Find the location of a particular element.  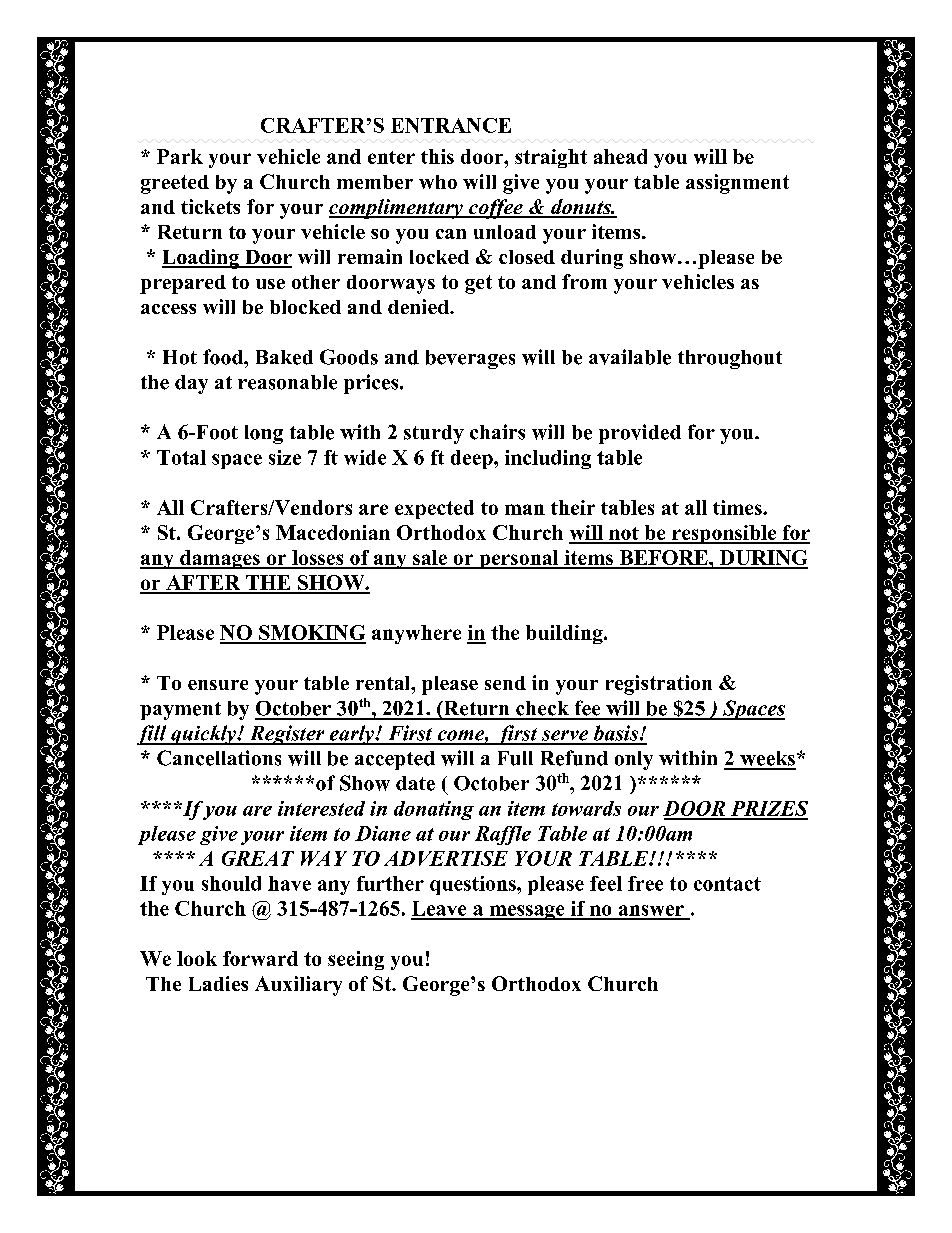

send is located at coordinates (505, 683).
